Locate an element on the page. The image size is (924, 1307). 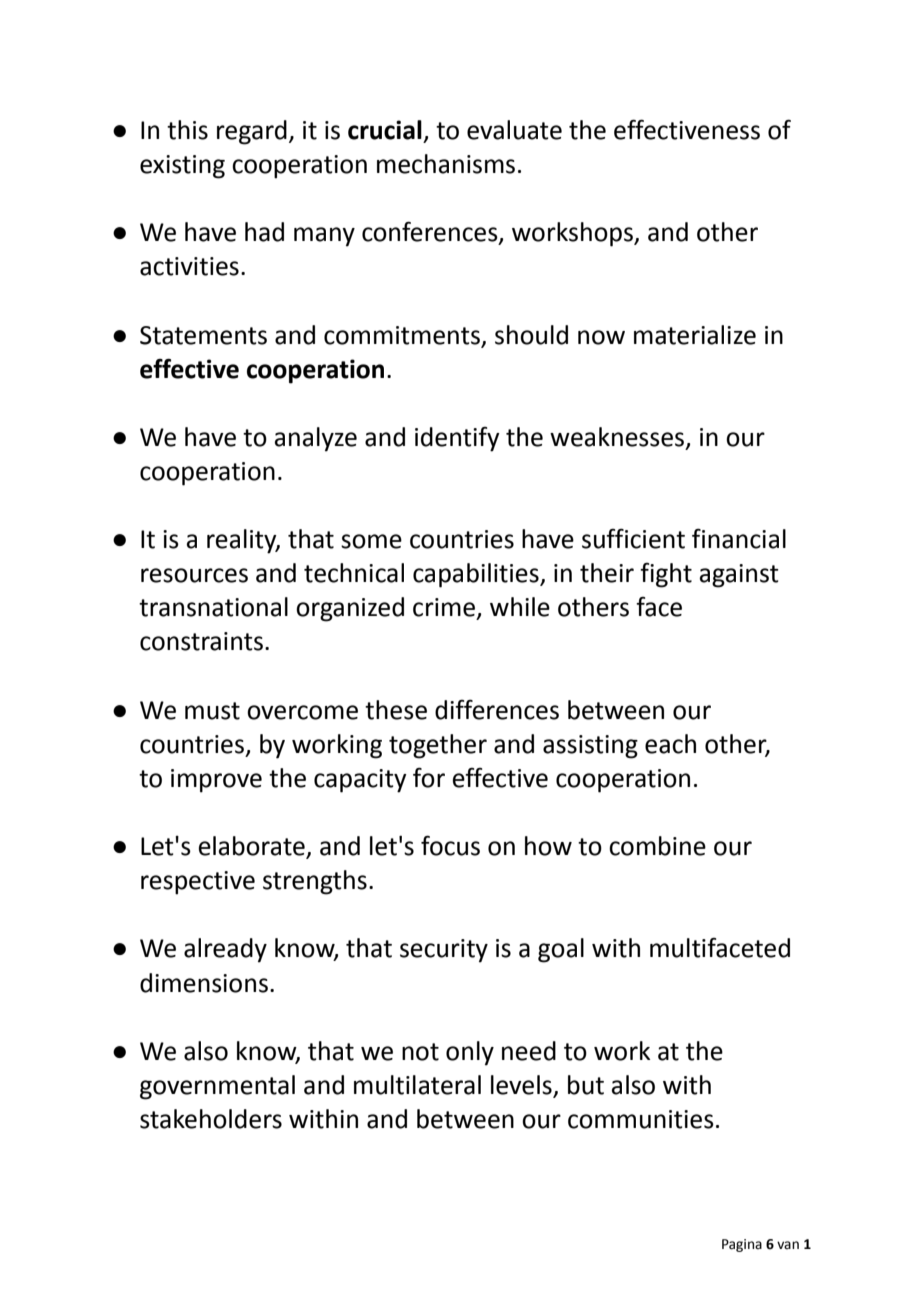
focus is located at coordinates (450, 845).
